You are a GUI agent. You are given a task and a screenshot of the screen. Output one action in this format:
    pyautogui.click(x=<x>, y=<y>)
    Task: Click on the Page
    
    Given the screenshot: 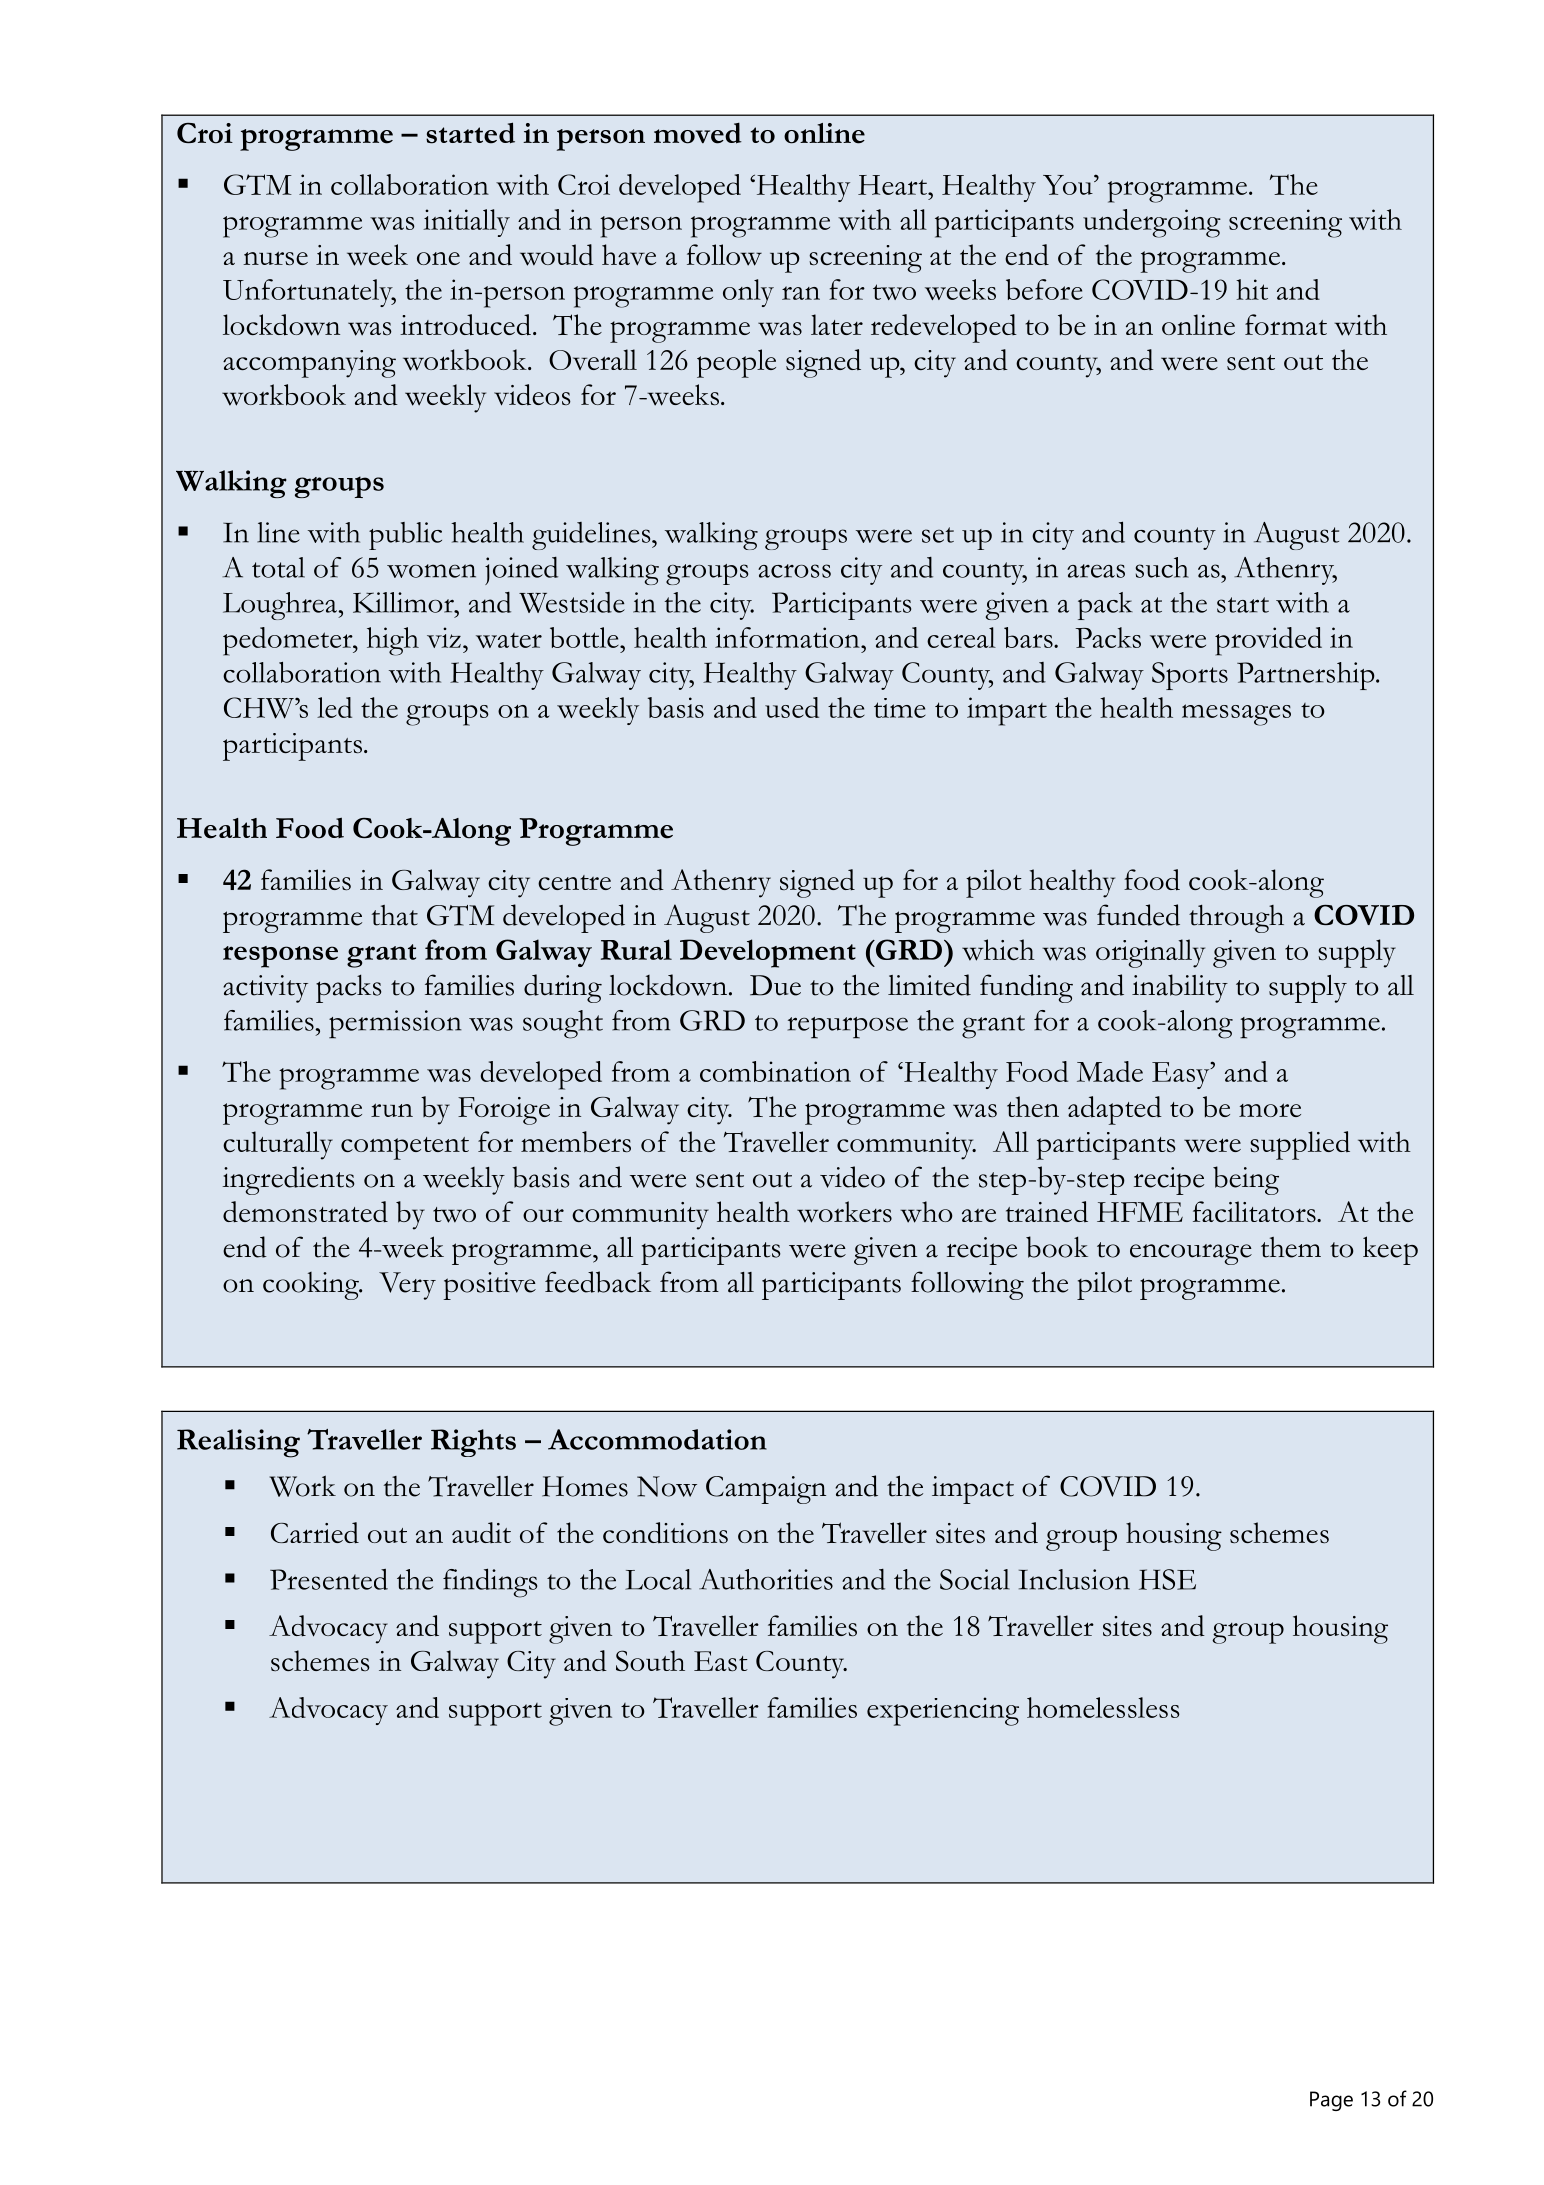 What is the action you would take?
    pyautogui.click(x=1331, y=2101)
